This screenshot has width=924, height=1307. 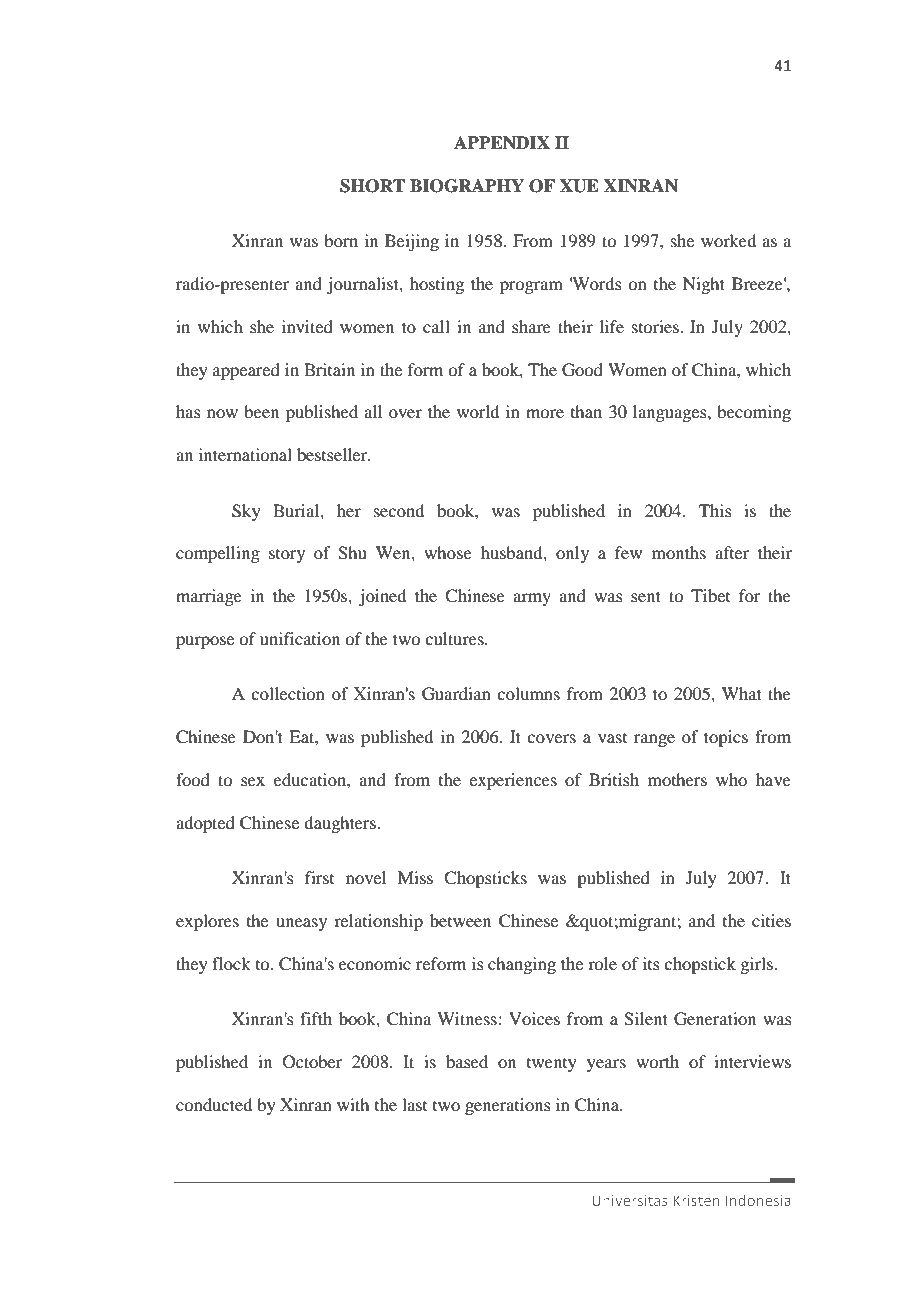 What do you see at coordinates (742, 693) in the screenshot?
I see `What` at bounding box center [742, 693].
